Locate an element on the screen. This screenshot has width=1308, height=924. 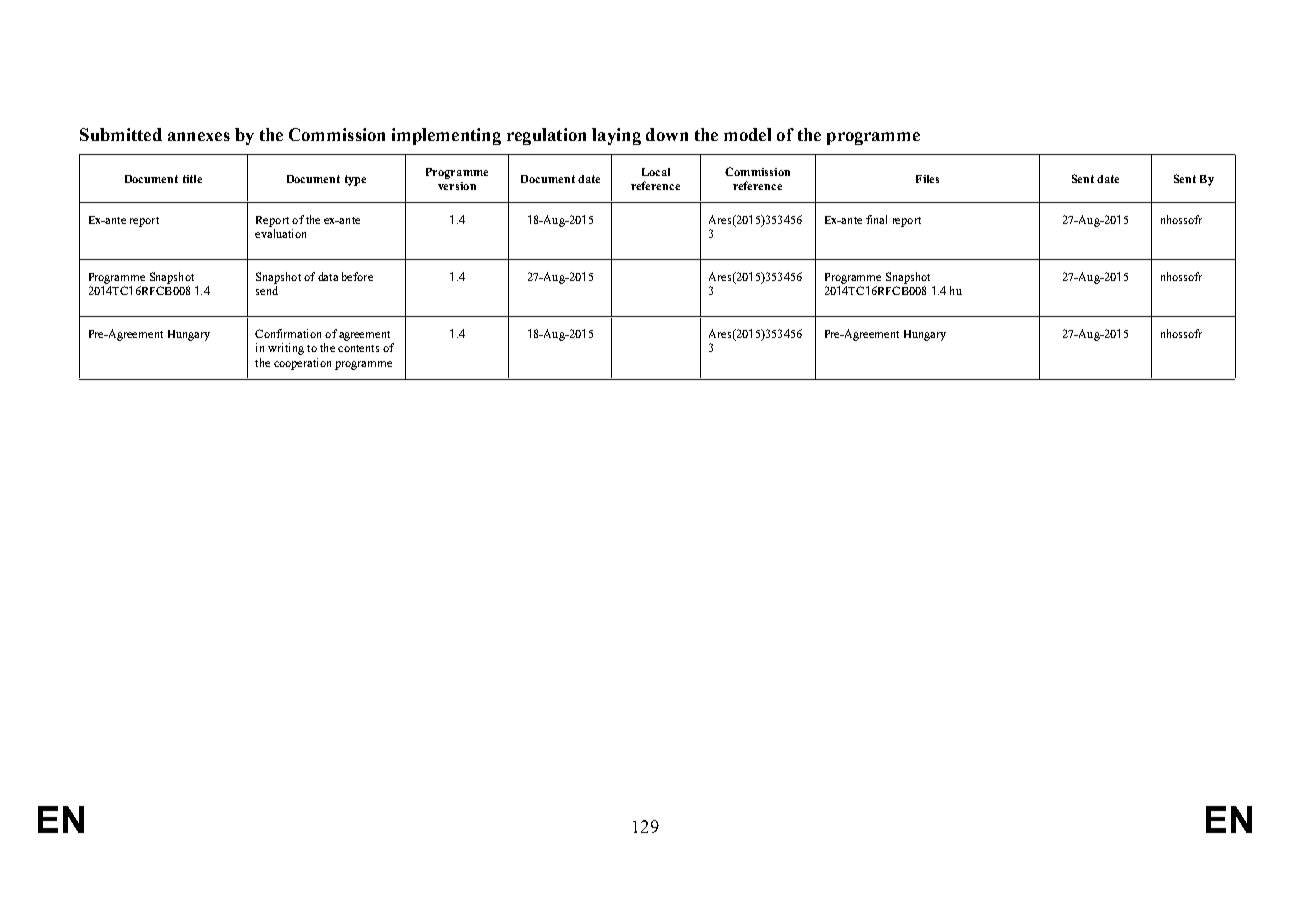
annexes is located at coordinates (199, 136).
